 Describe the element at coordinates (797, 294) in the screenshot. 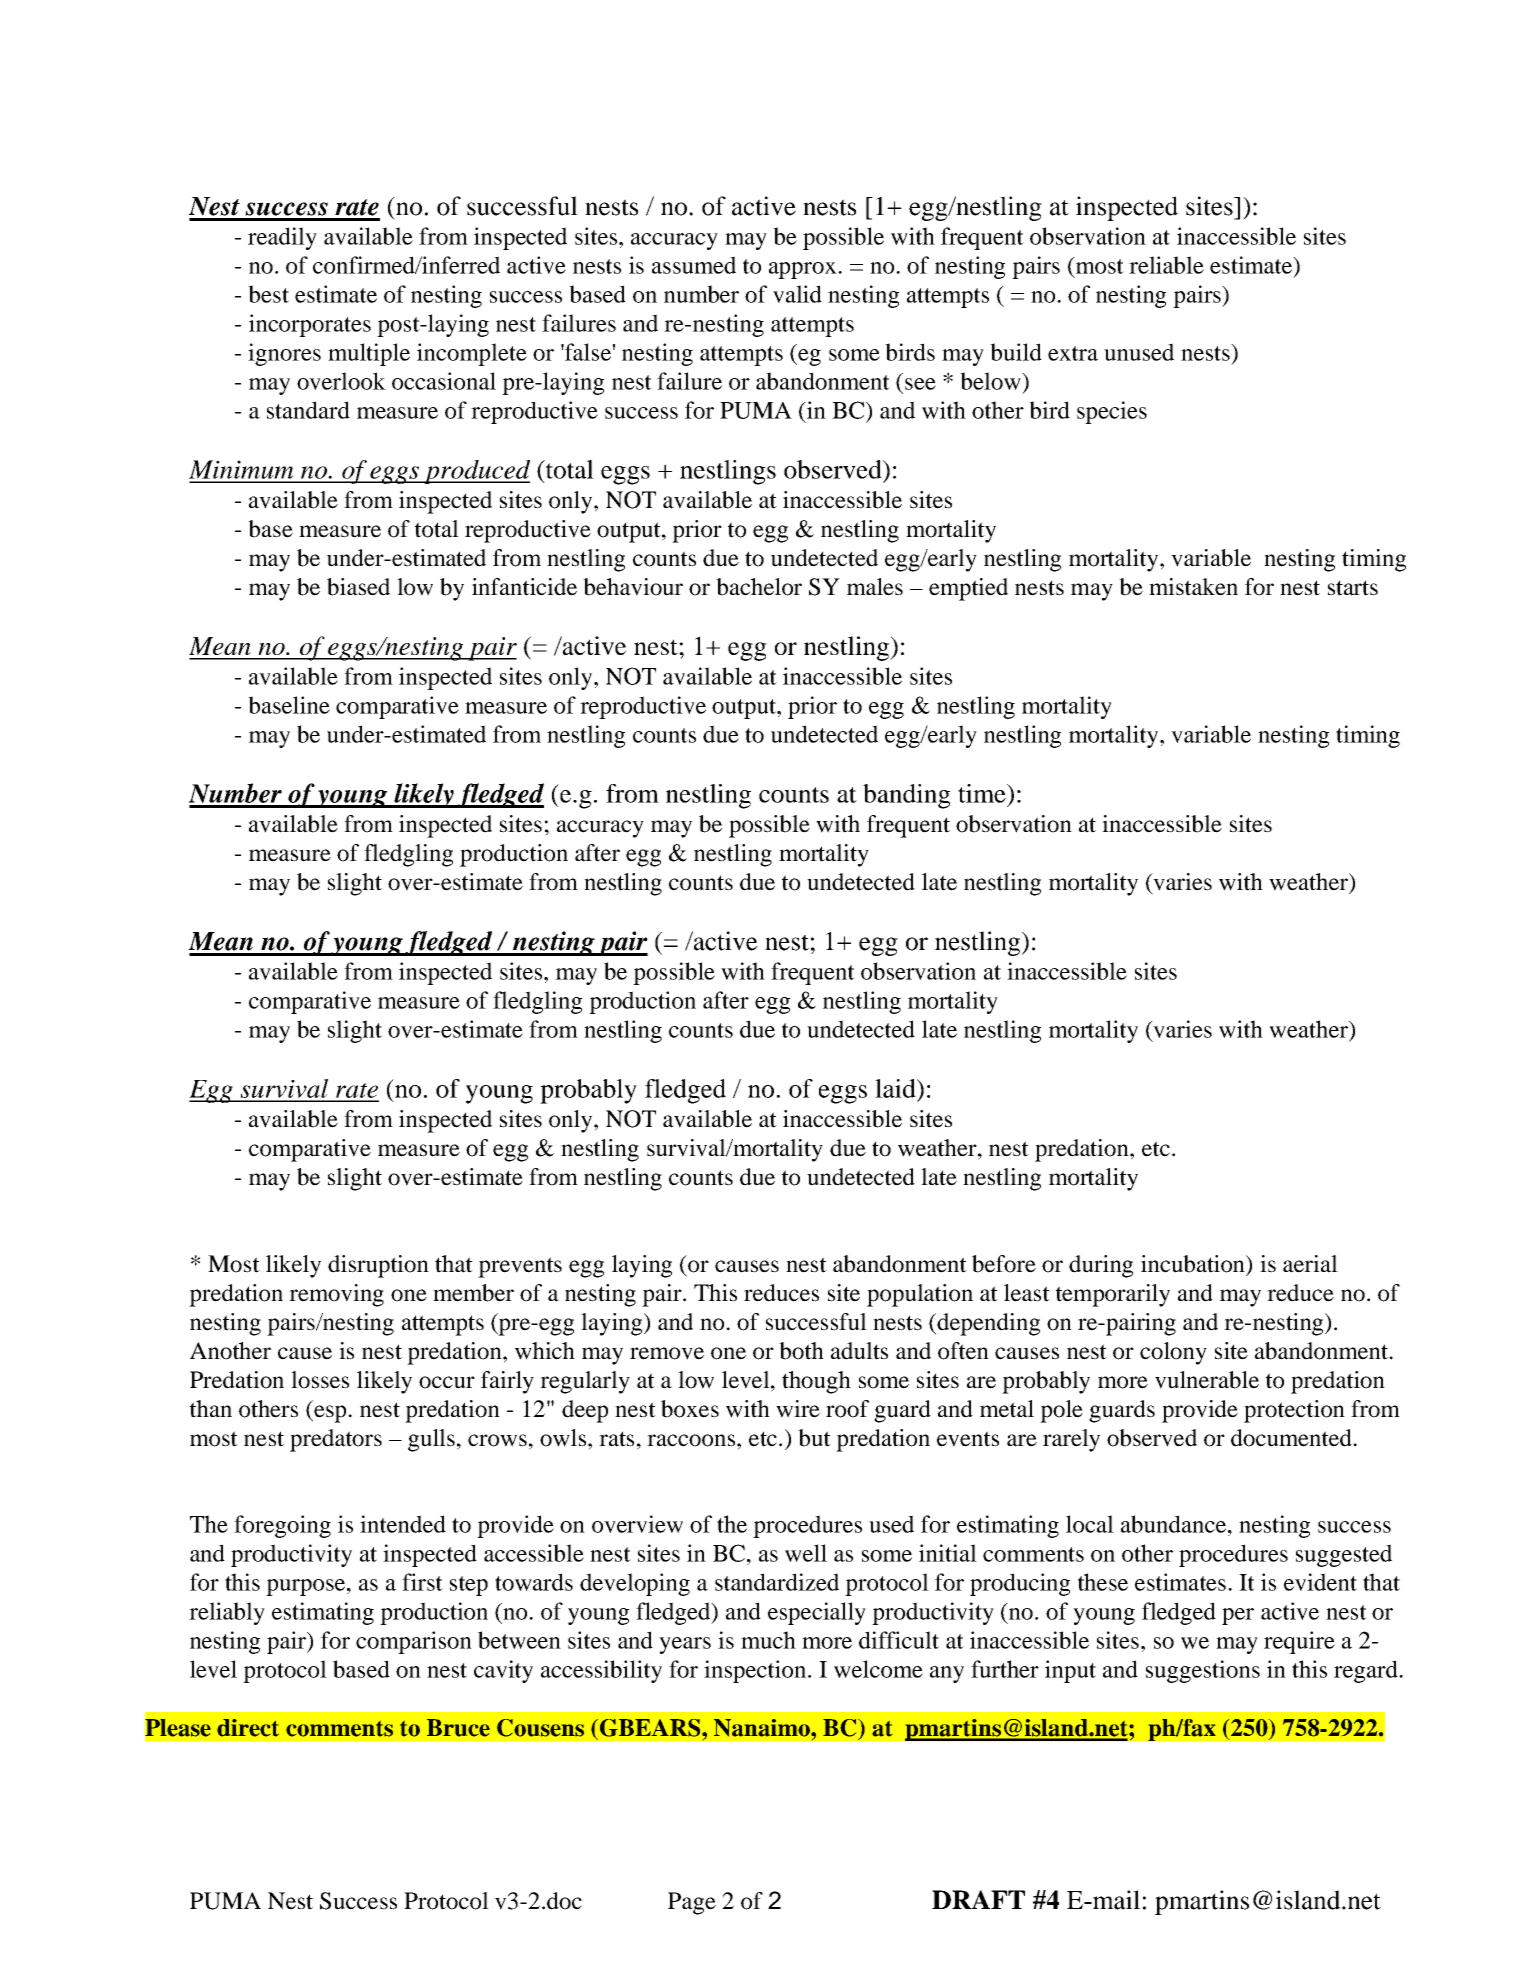

I see `valid` at that location.
